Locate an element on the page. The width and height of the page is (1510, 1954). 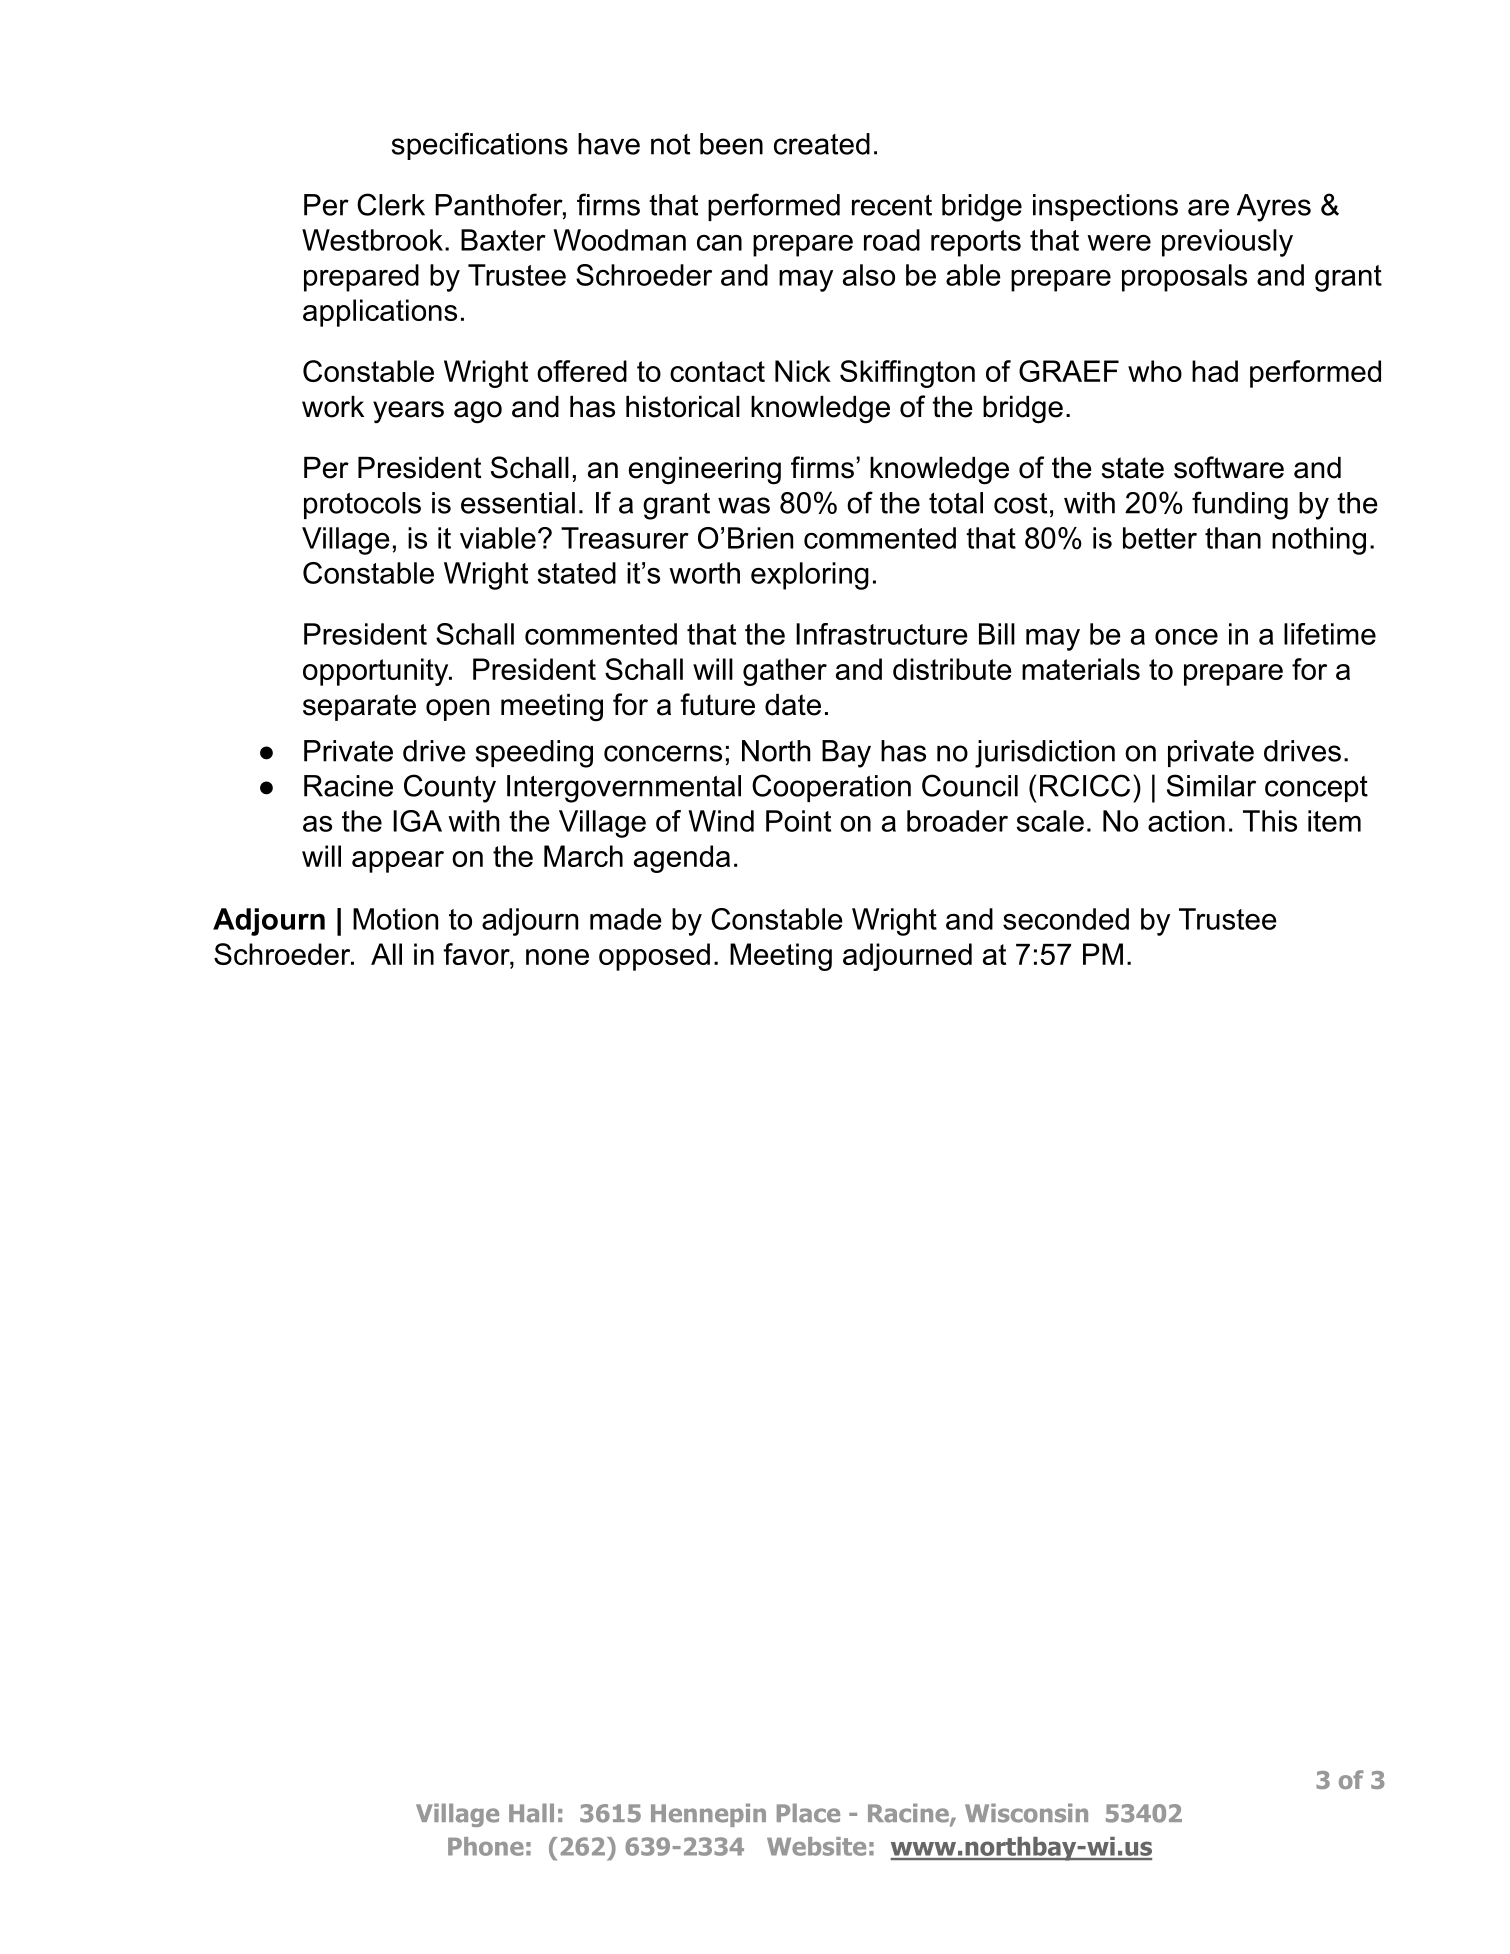
date is located at coordinates (793, 705).
